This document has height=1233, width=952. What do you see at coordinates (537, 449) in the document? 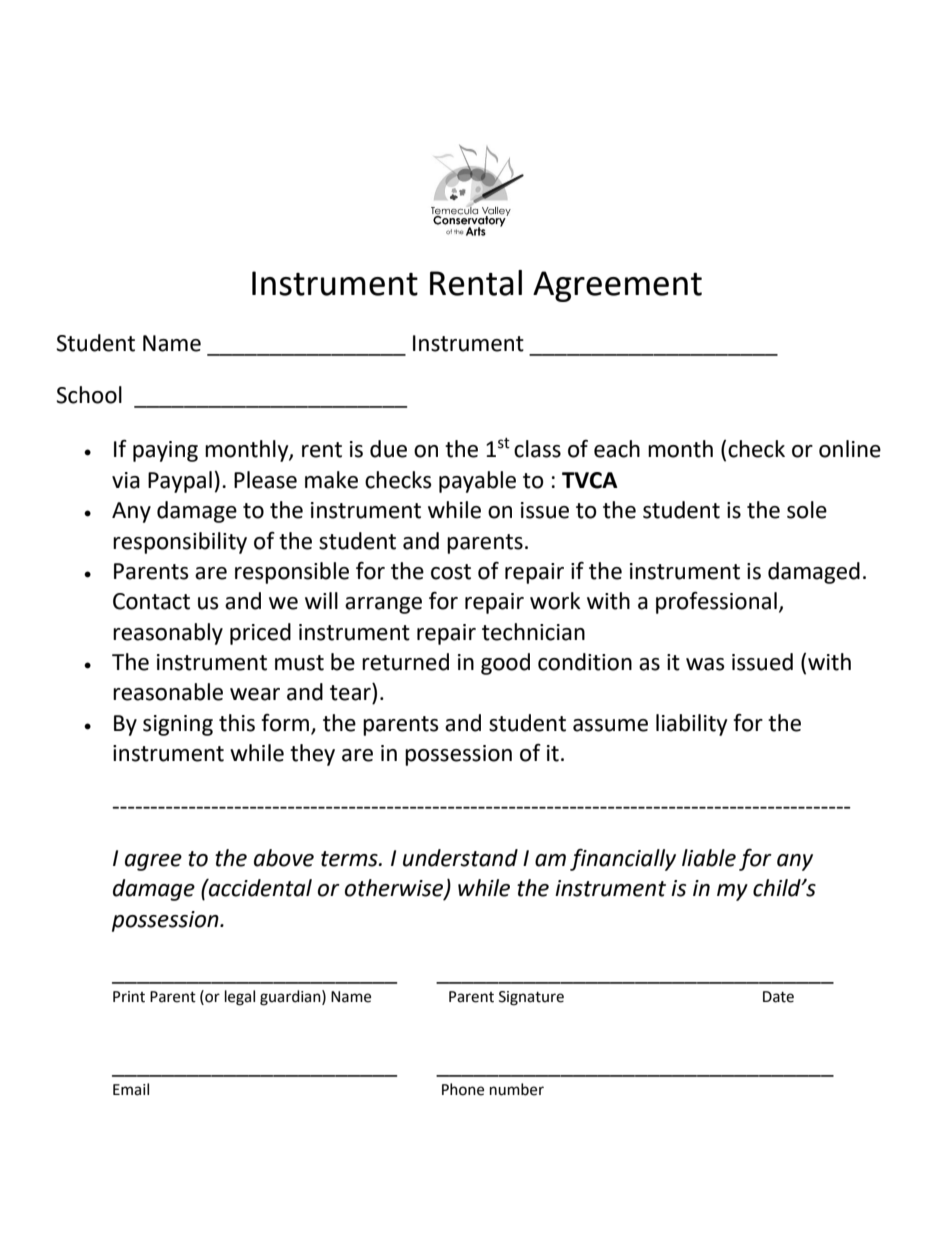
I see `class` at bounding box center [537, 449].
